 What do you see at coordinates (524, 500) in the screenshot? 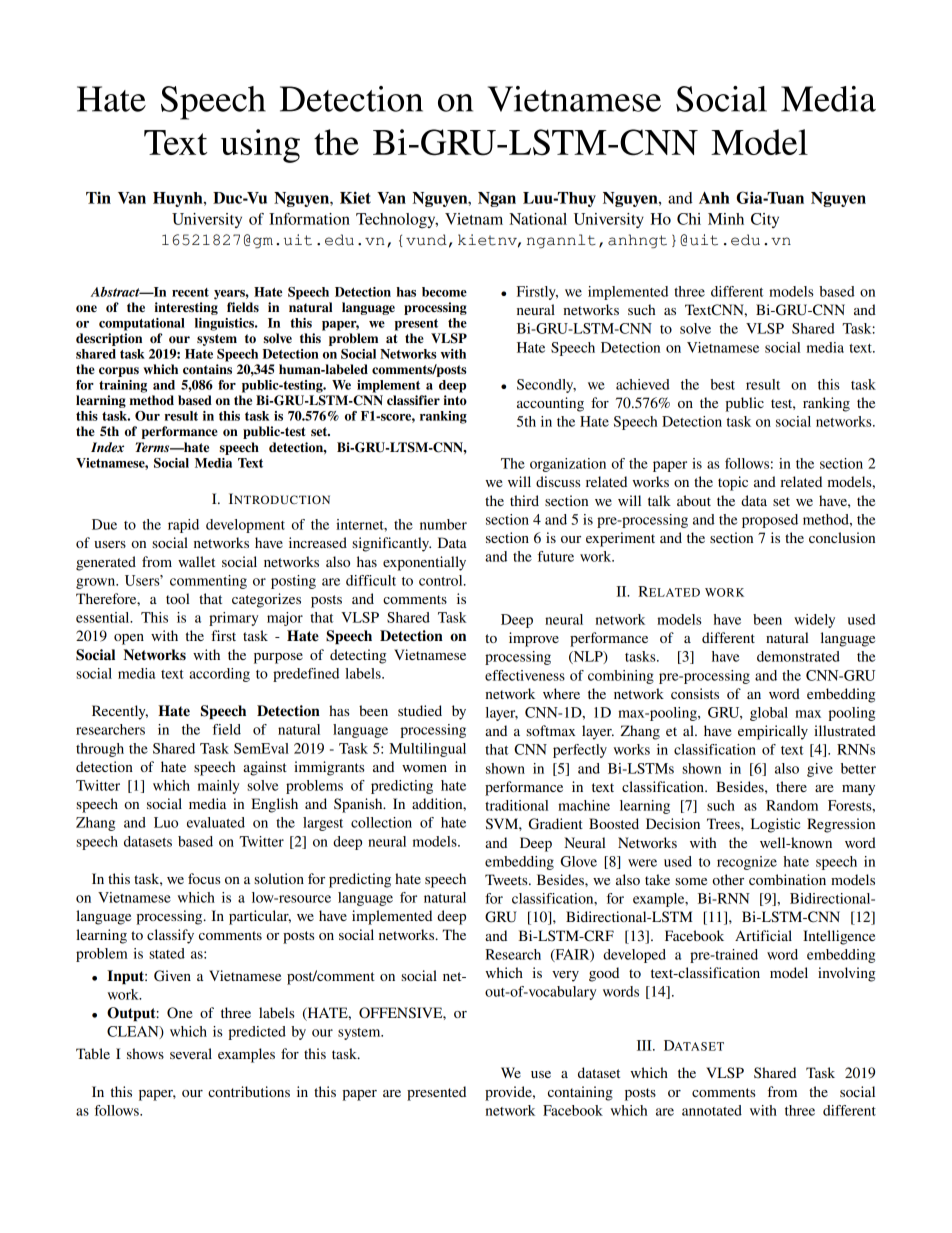
I see `third` at bounding box center [524, 500].
